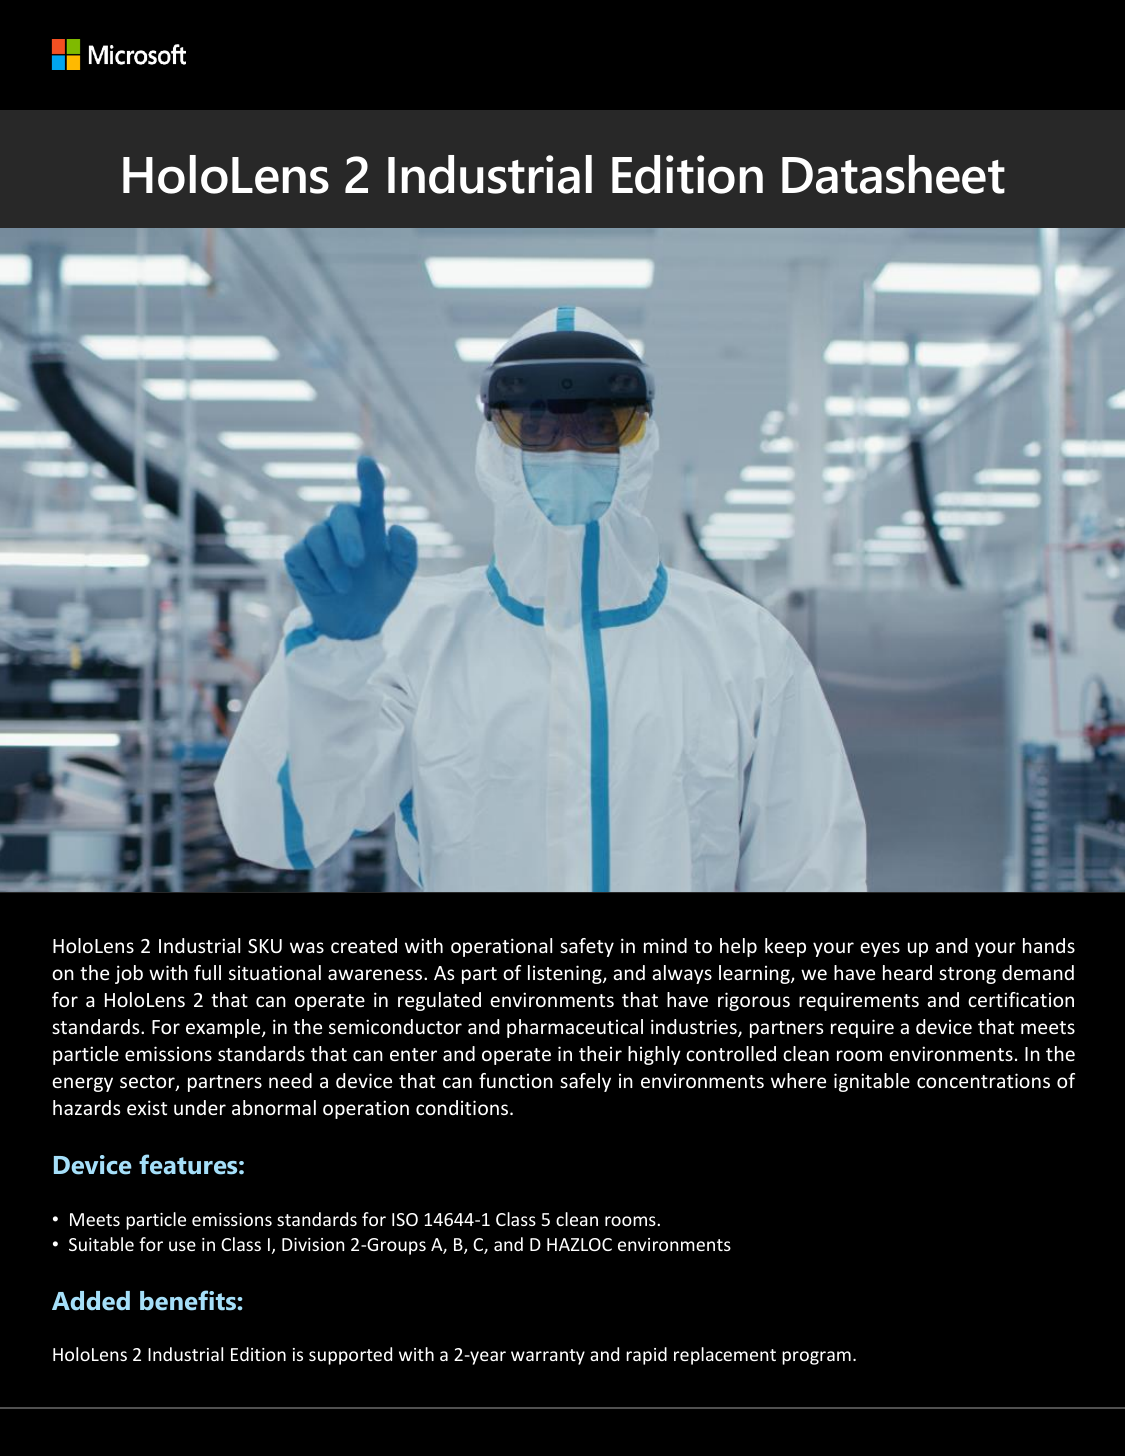 This screenshot has width=1125, height=1456. Describe the element at coordinates (587, 947) in the screenshot. I see `safety` at that location.
